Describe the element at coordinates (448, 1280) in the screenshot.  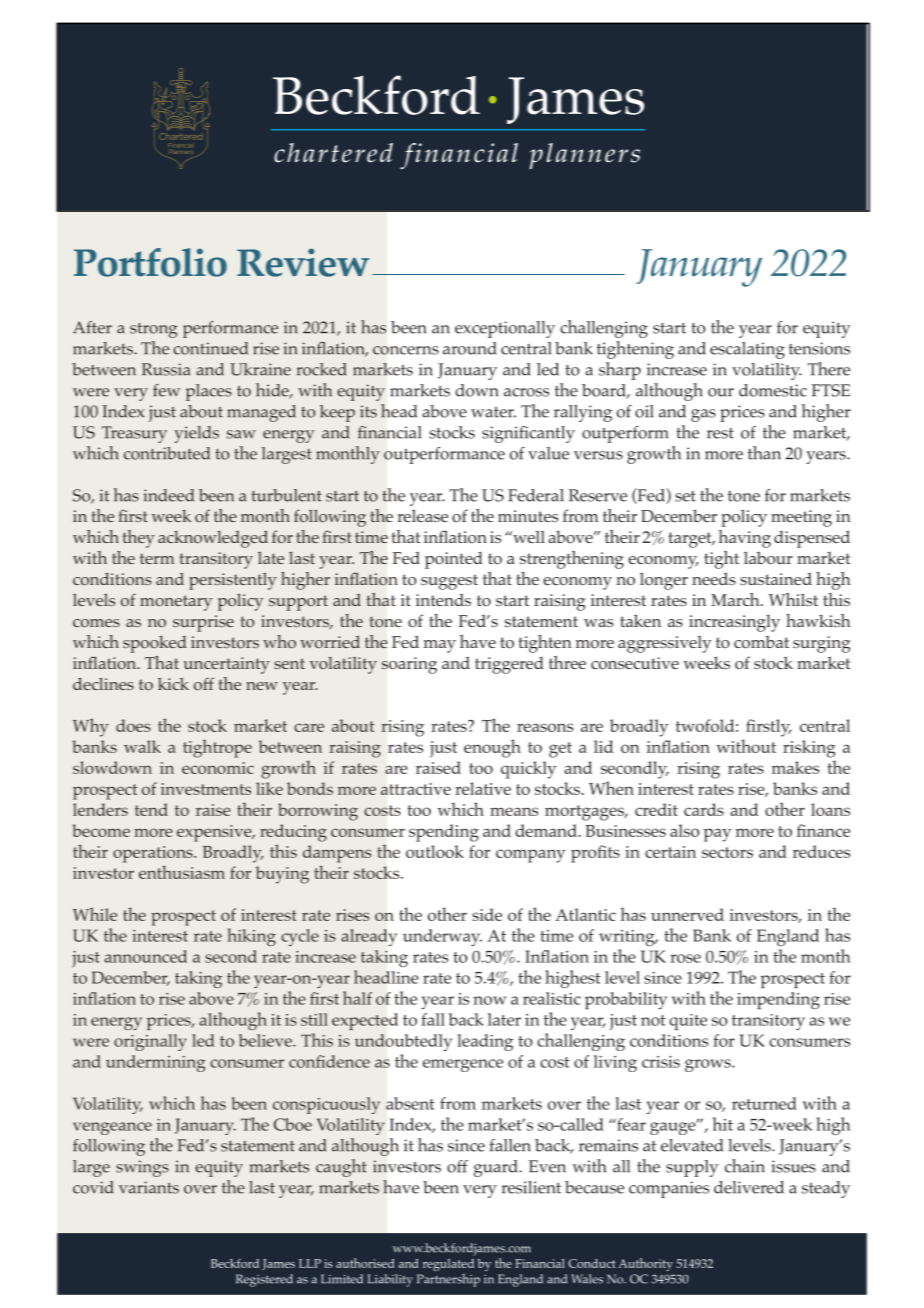
I see `Partnership` at that location.
